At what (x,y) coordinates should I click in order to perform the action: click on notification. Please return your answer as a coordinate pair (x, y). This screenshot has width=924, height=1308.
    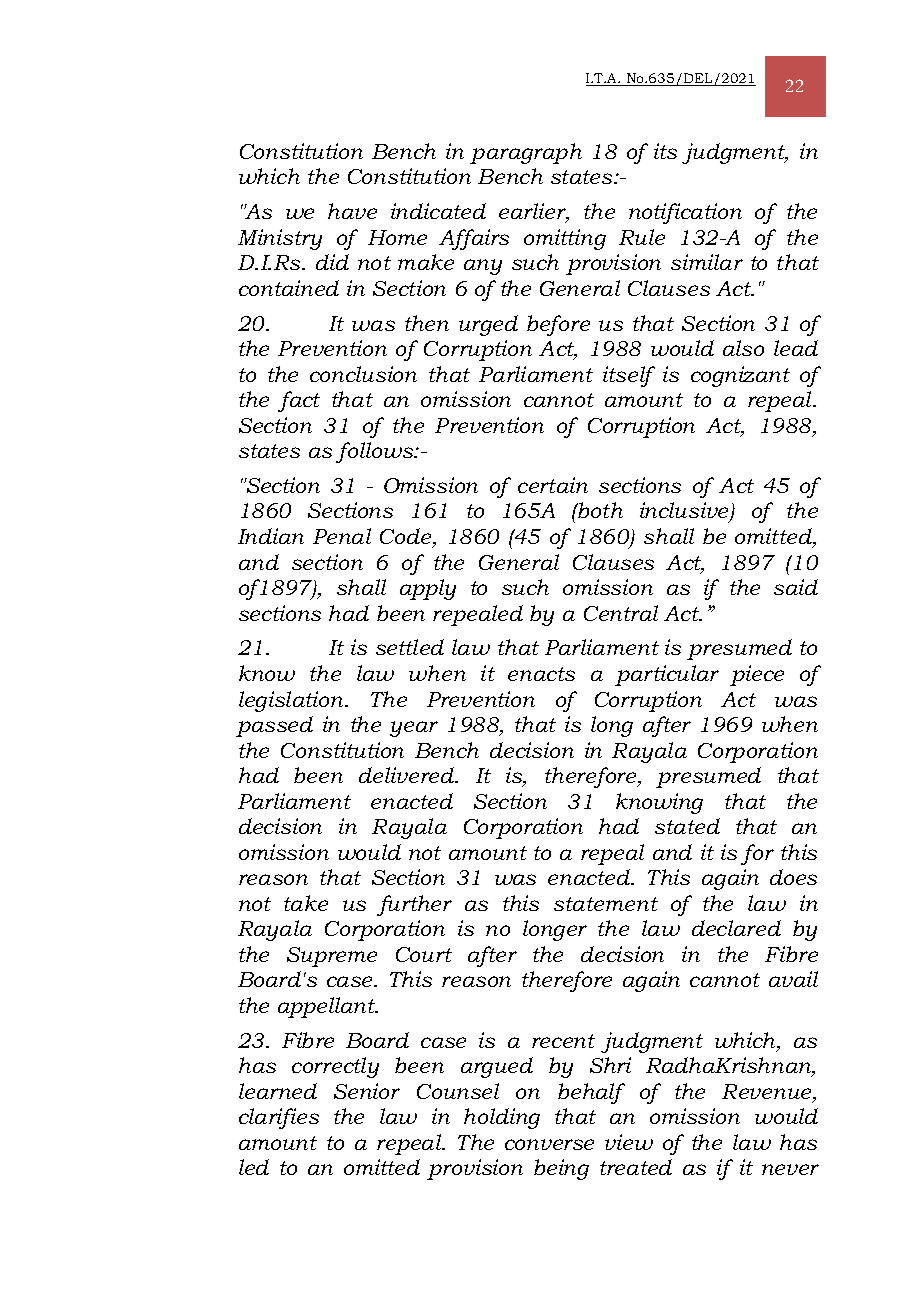
    Looking at the image, I should click on (685, 213).
